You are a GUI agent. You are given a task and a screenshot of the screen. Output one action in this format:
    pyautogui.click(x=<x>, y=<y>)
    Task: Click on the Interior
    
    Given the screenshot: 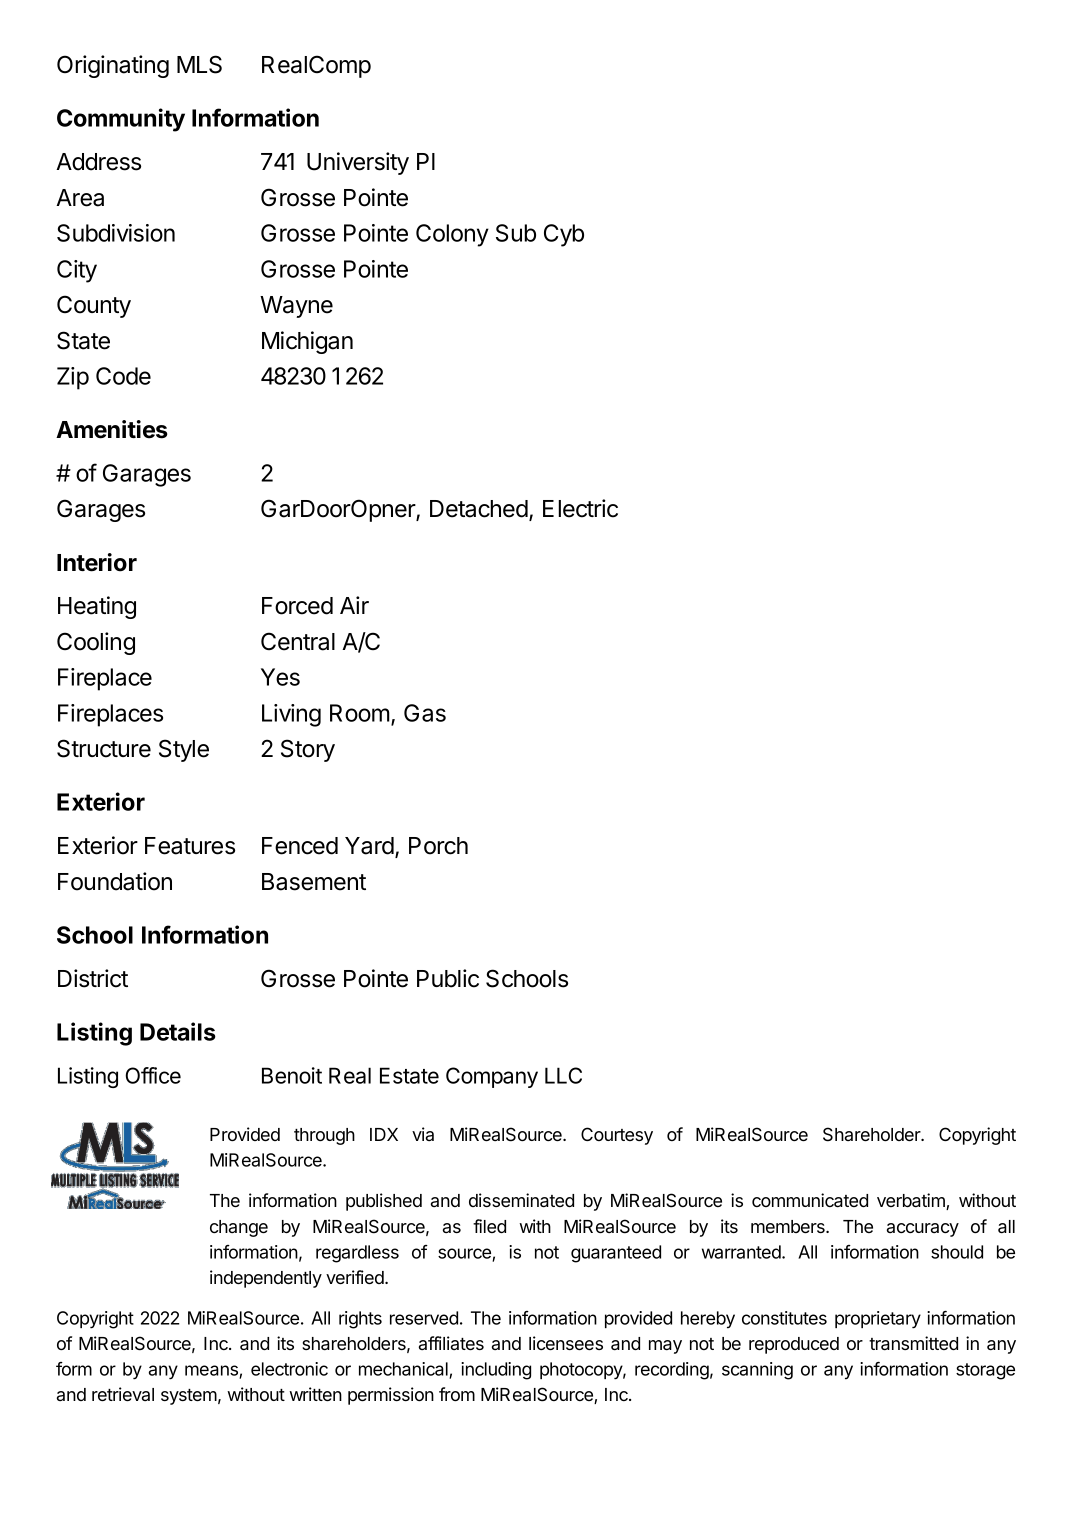 What is the action you would take?
    pyautogui.click(x=97, y=562)
